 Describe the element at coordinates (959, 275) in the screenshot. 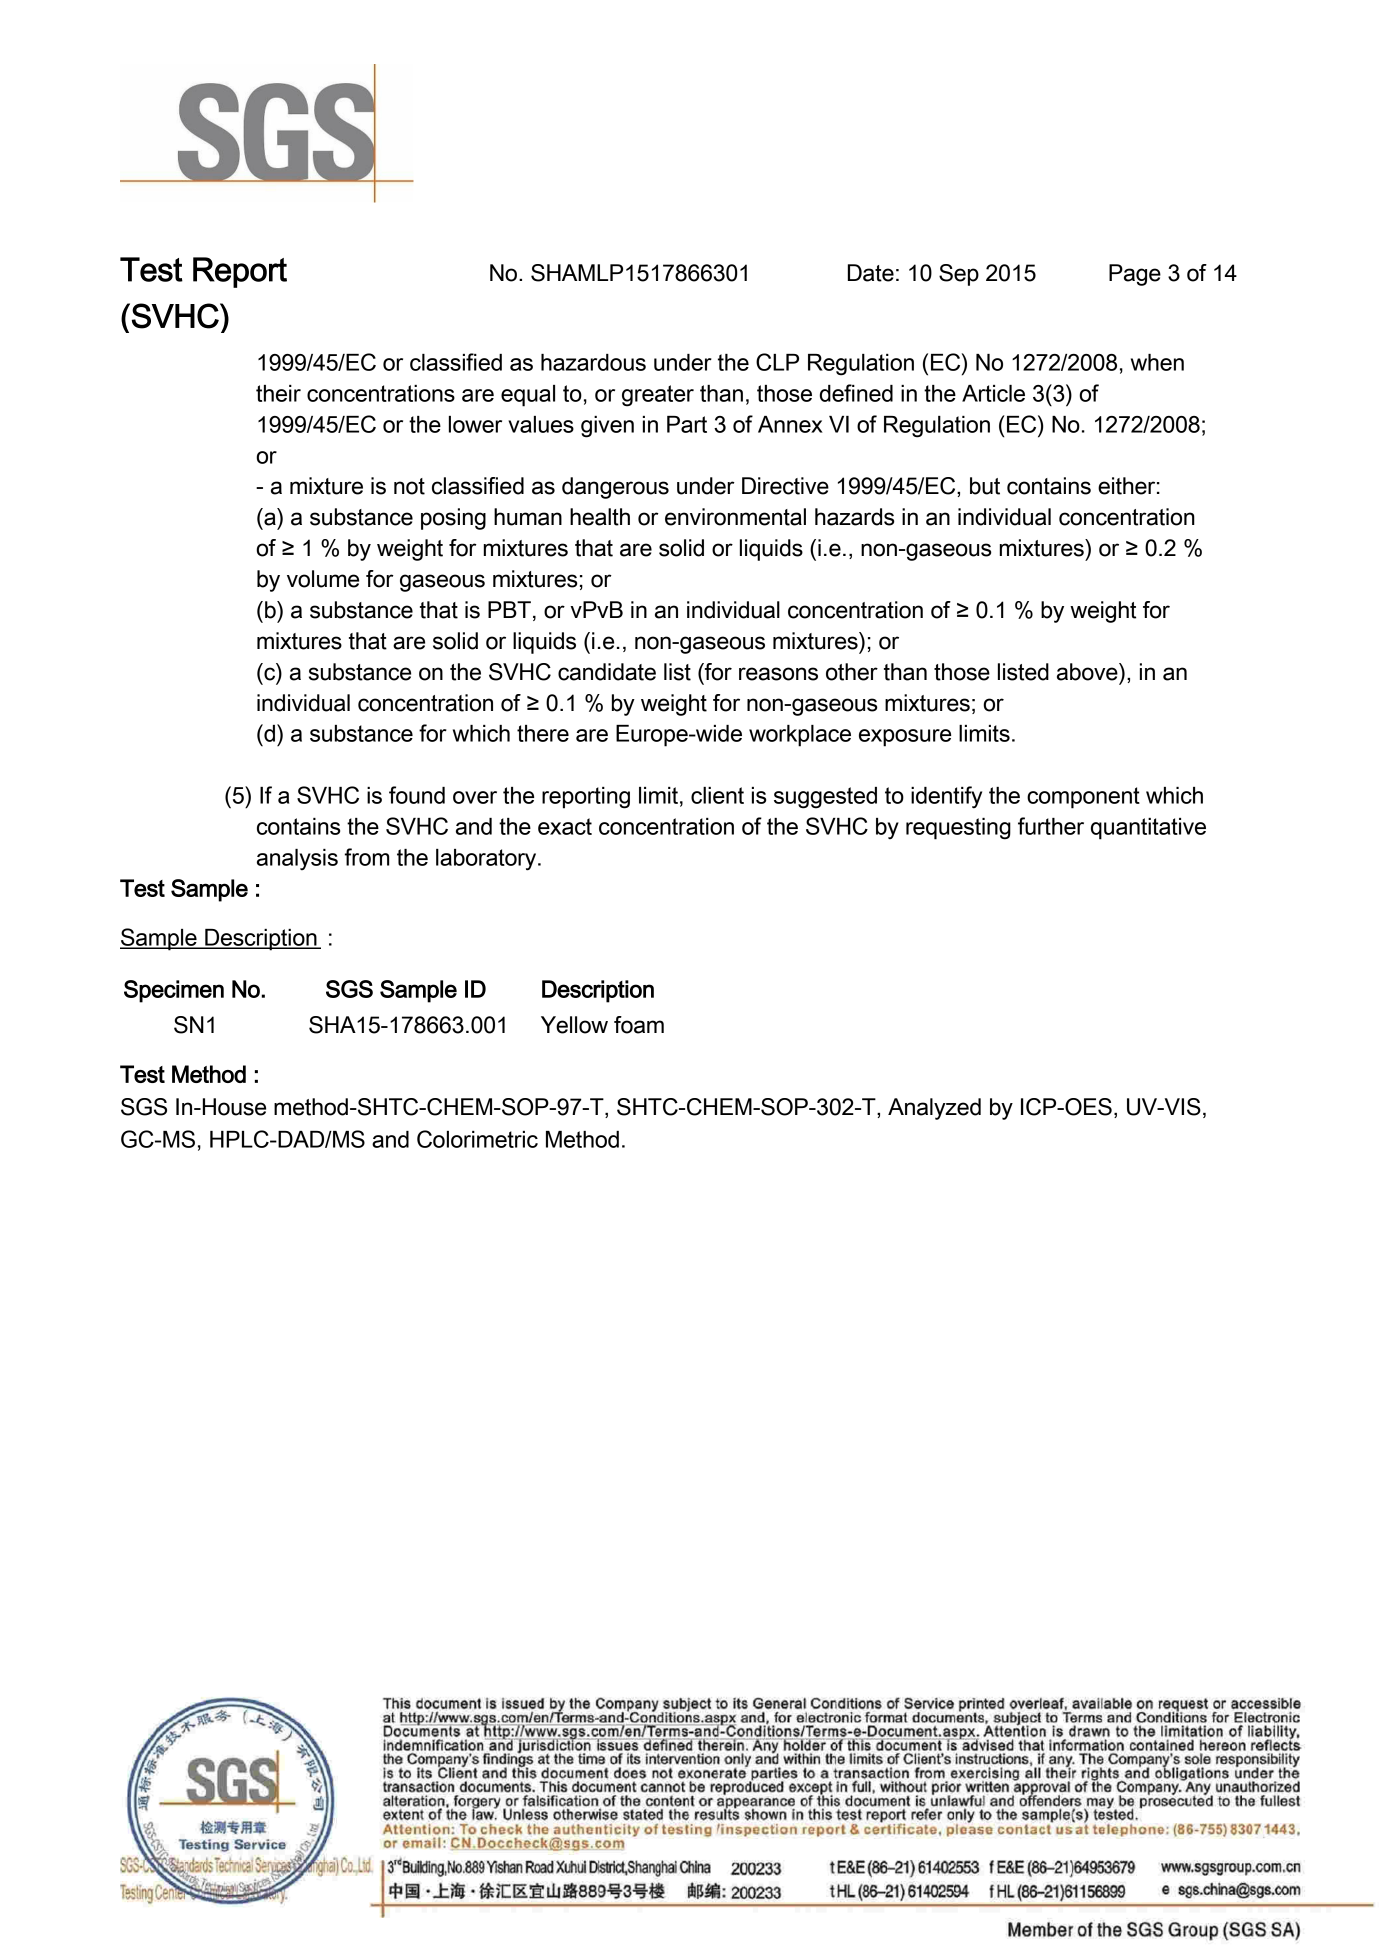

I see `Sep` at that location.
